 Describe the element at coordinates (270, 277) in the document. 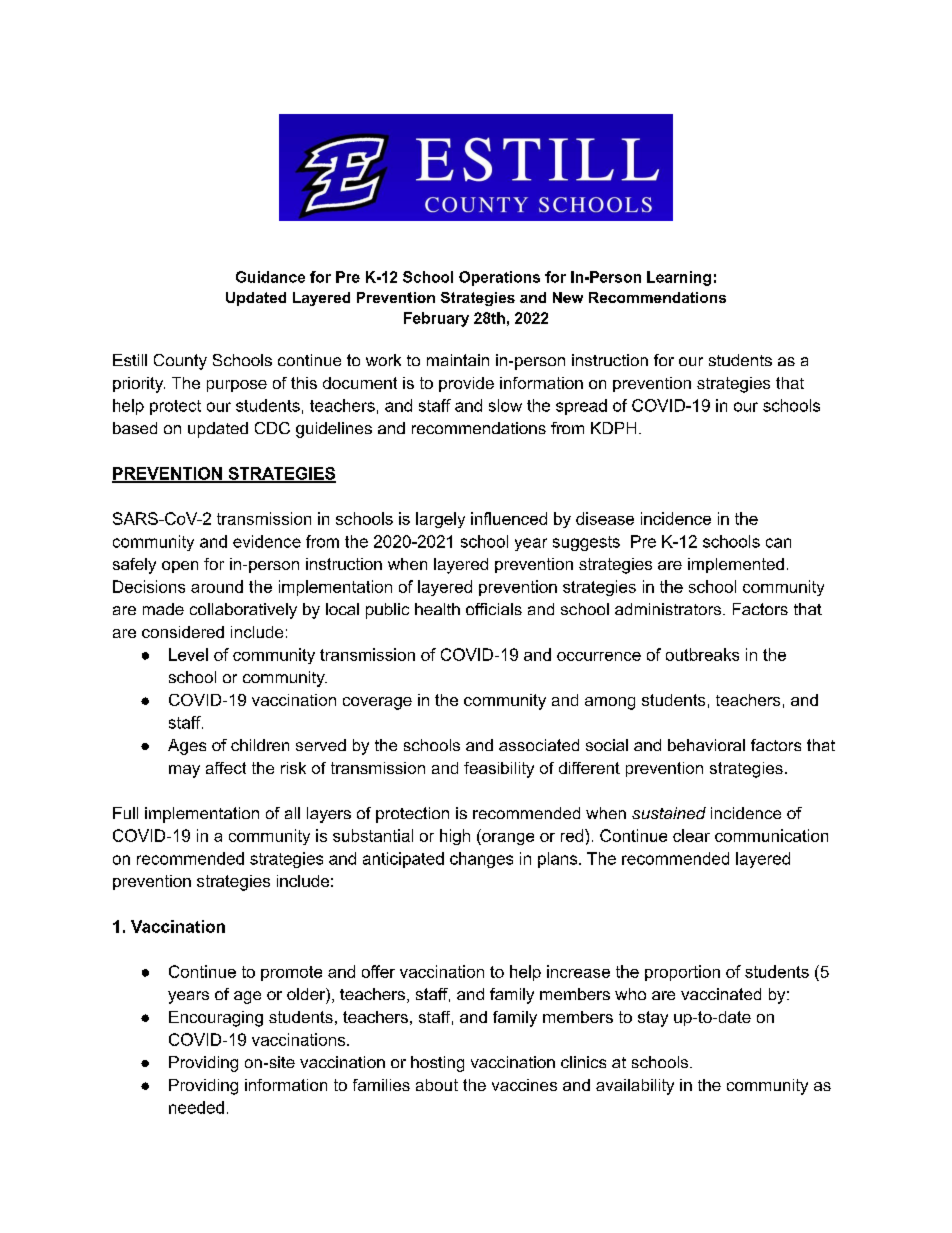

I see `Guidance` at that location.
